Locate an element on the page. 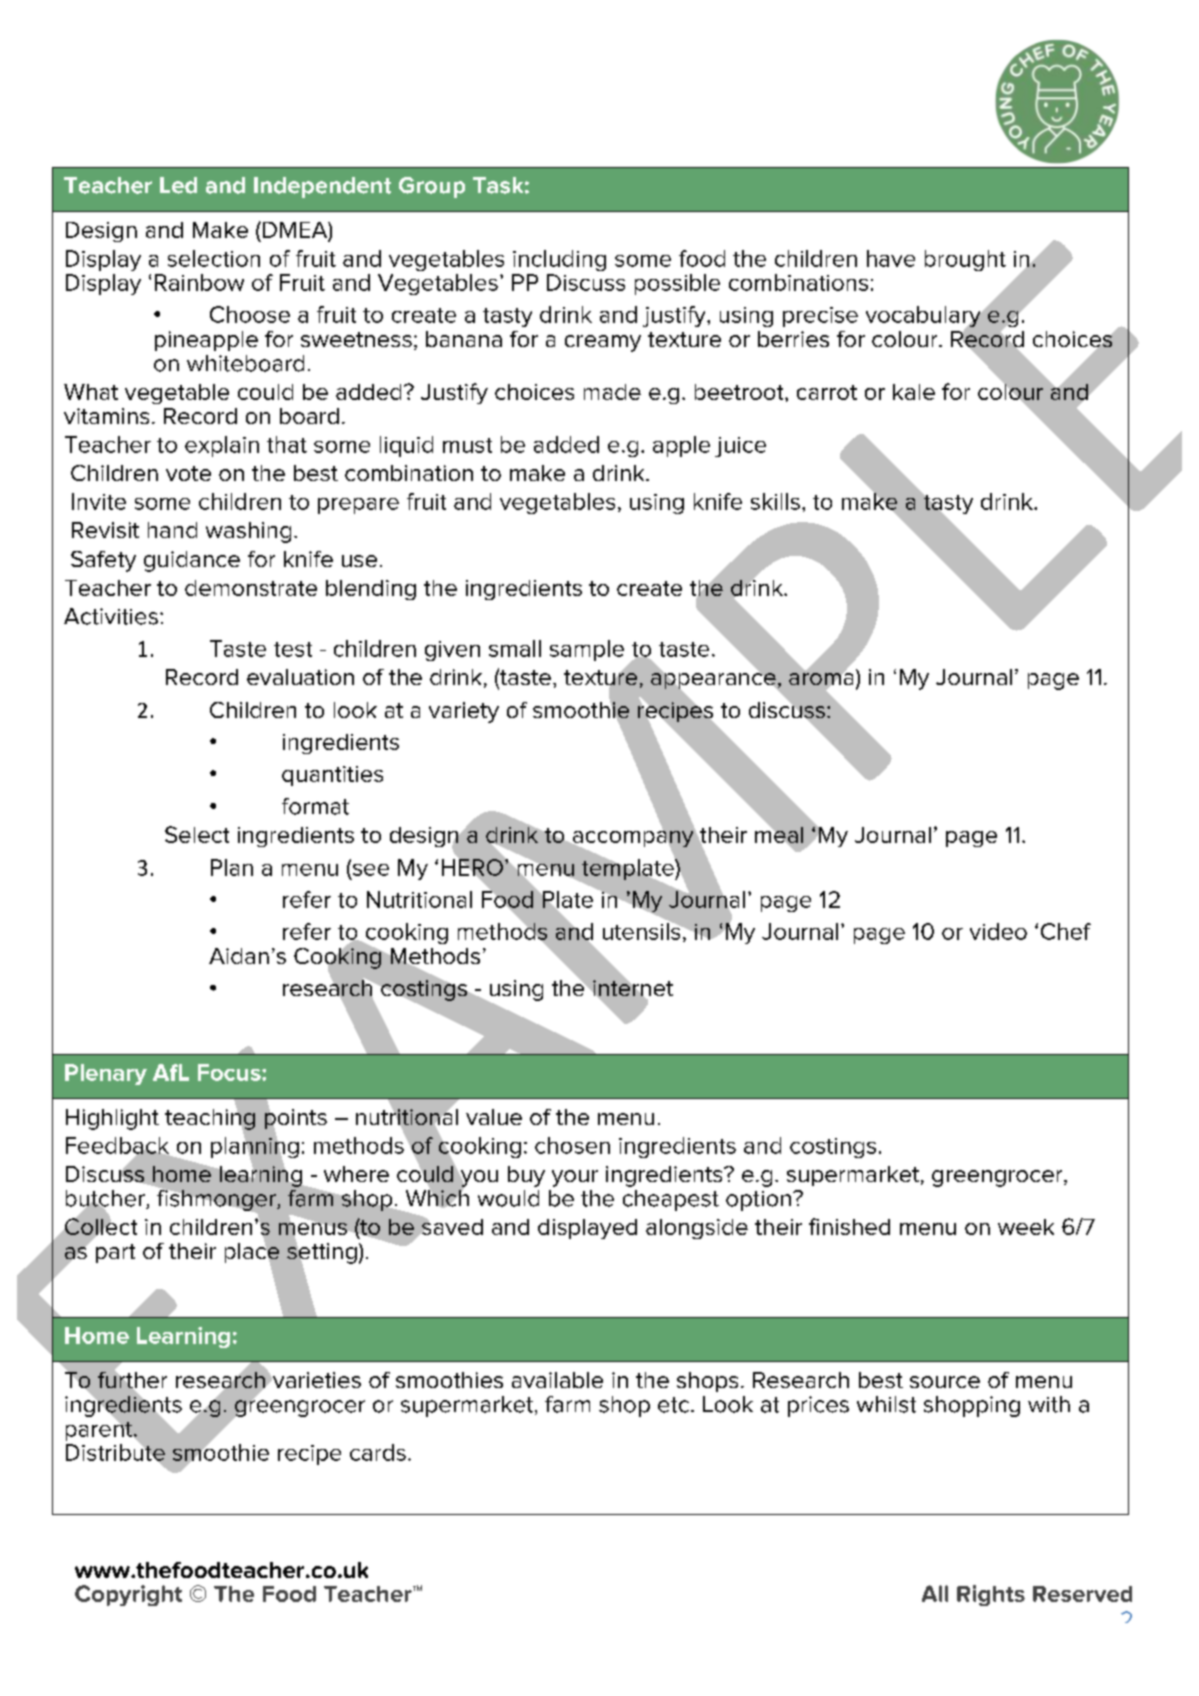 The image size is (1199, 1696). format is located at coordinates (315, 806).
